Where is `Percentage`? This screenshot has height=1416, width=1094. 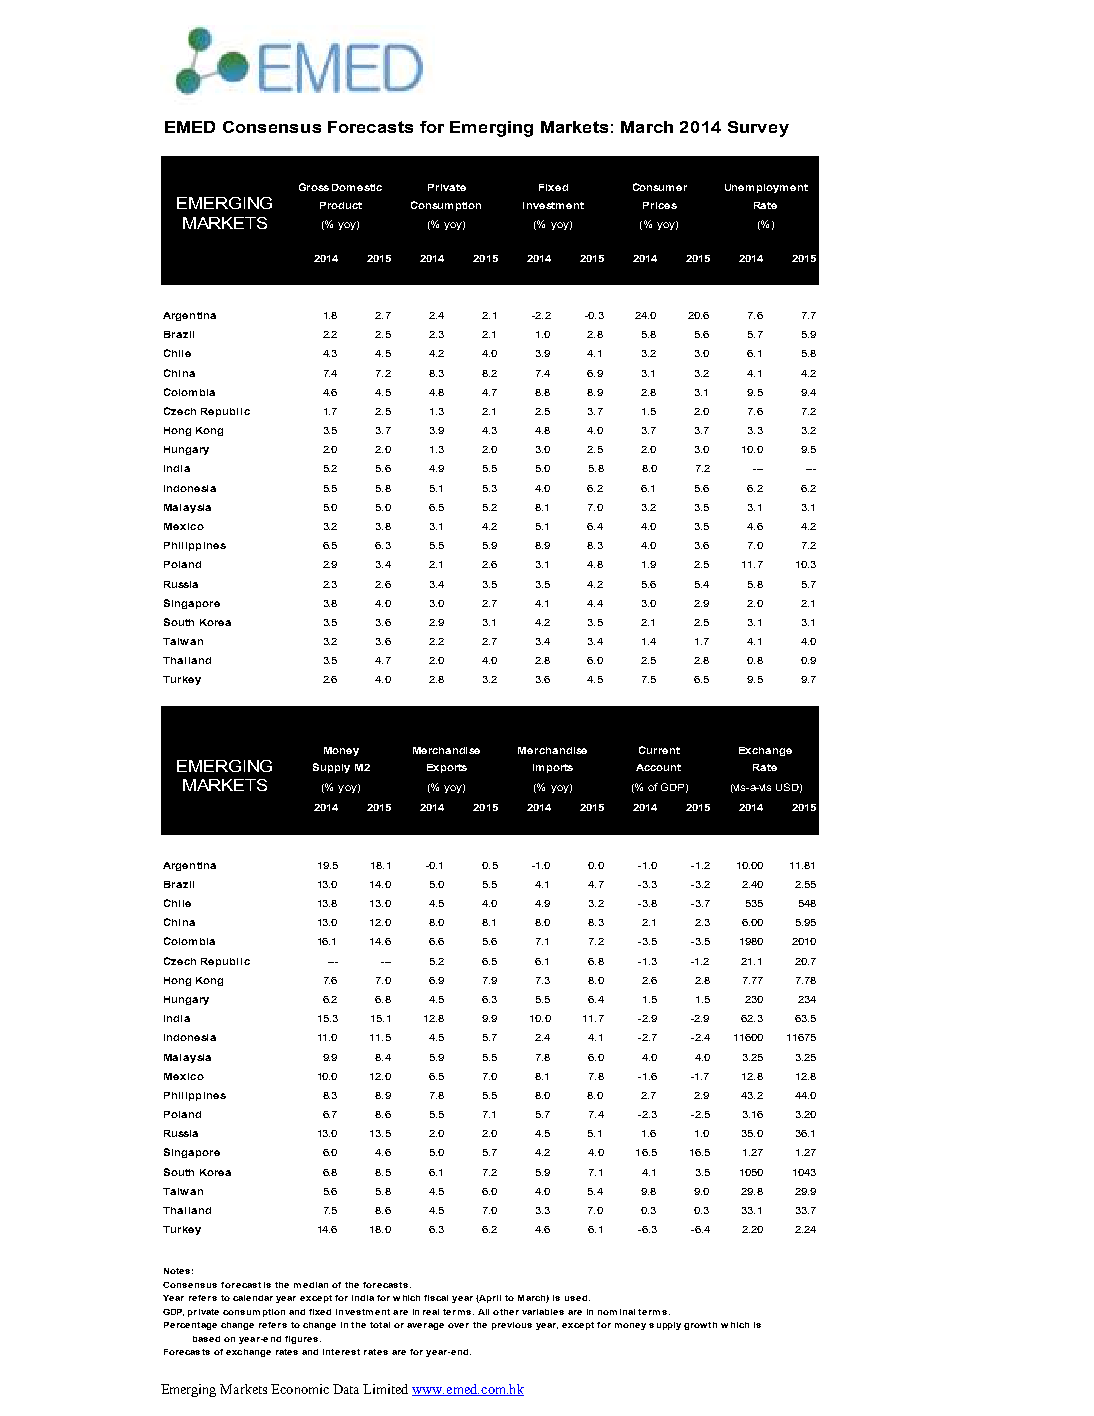 Percentage is located at coordinates (190, 1326).
